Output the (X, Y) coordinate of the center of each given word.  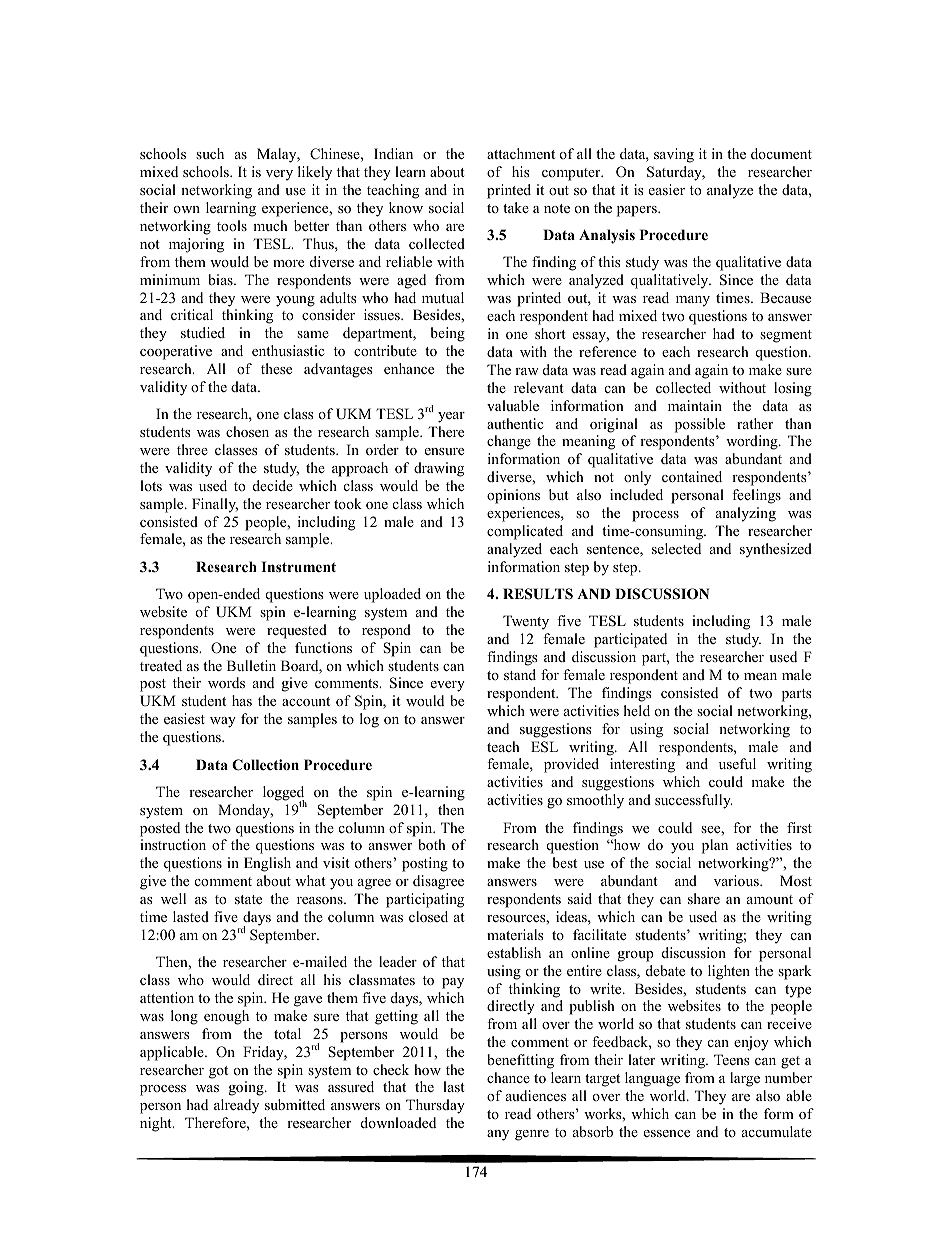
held (637, 710)
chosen (247, 431)
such (210, 153)
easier (667, 189)
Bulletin (251, 665)
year (451, 417)
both (432, 844)
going (247, 1088)
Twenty (526, 622)
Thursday (435, 1106)
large (745, 1079)
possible (700, 425)
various (737, 880)
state (248, 899)
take (516, 207)
